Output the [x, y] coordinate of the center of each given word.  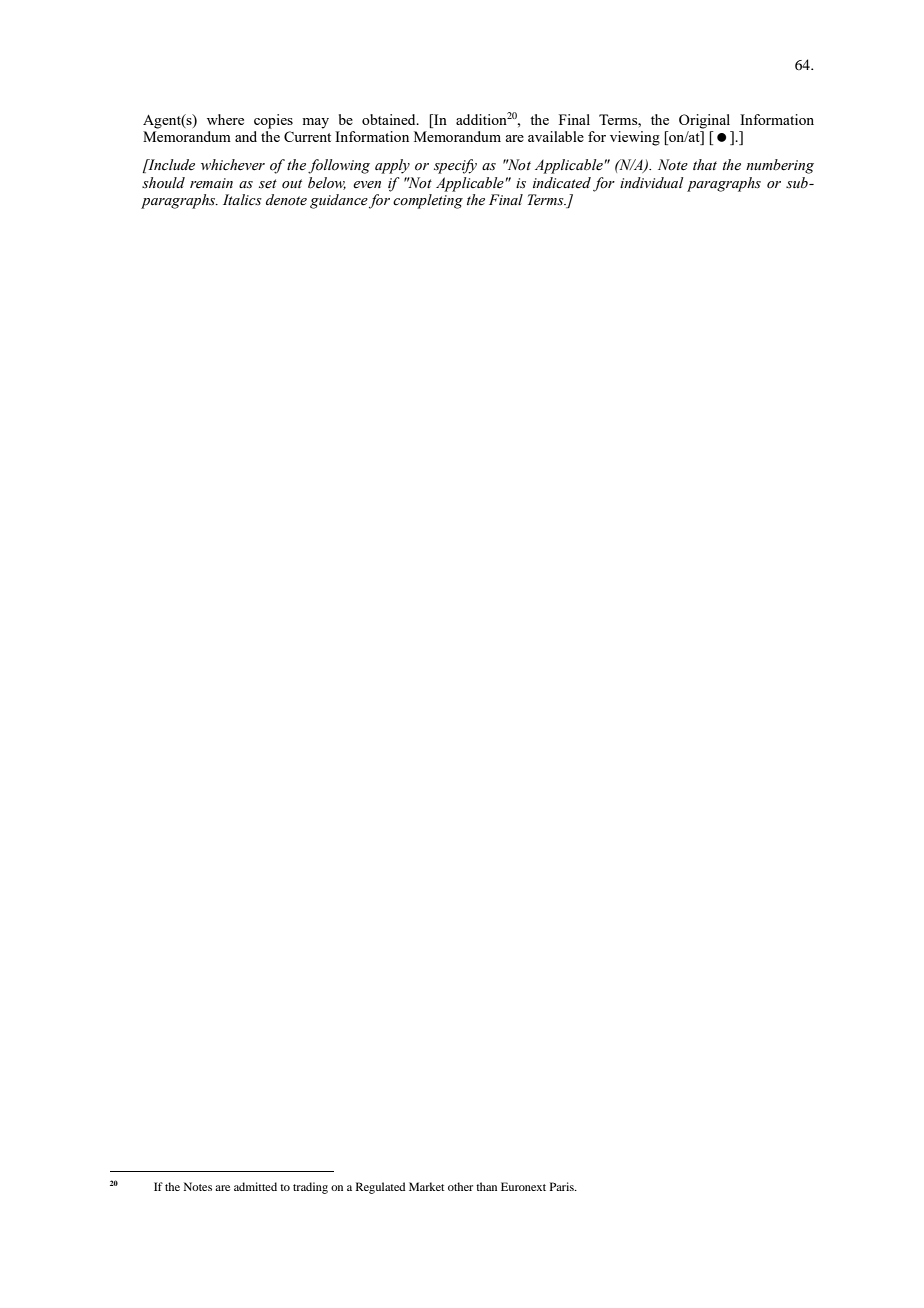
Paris [563, 1186]
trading [310, 1188]
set [268, 184]
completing [428, 201]
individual [652, 182]
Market [426, 1186]
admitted [255, 1186]
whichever [233, 165]
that [705, 164]
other [460, 1186]
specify [455, 166]
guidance [339, 201]
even [367, 185]
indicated [562, 182]
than [486, 1186]
